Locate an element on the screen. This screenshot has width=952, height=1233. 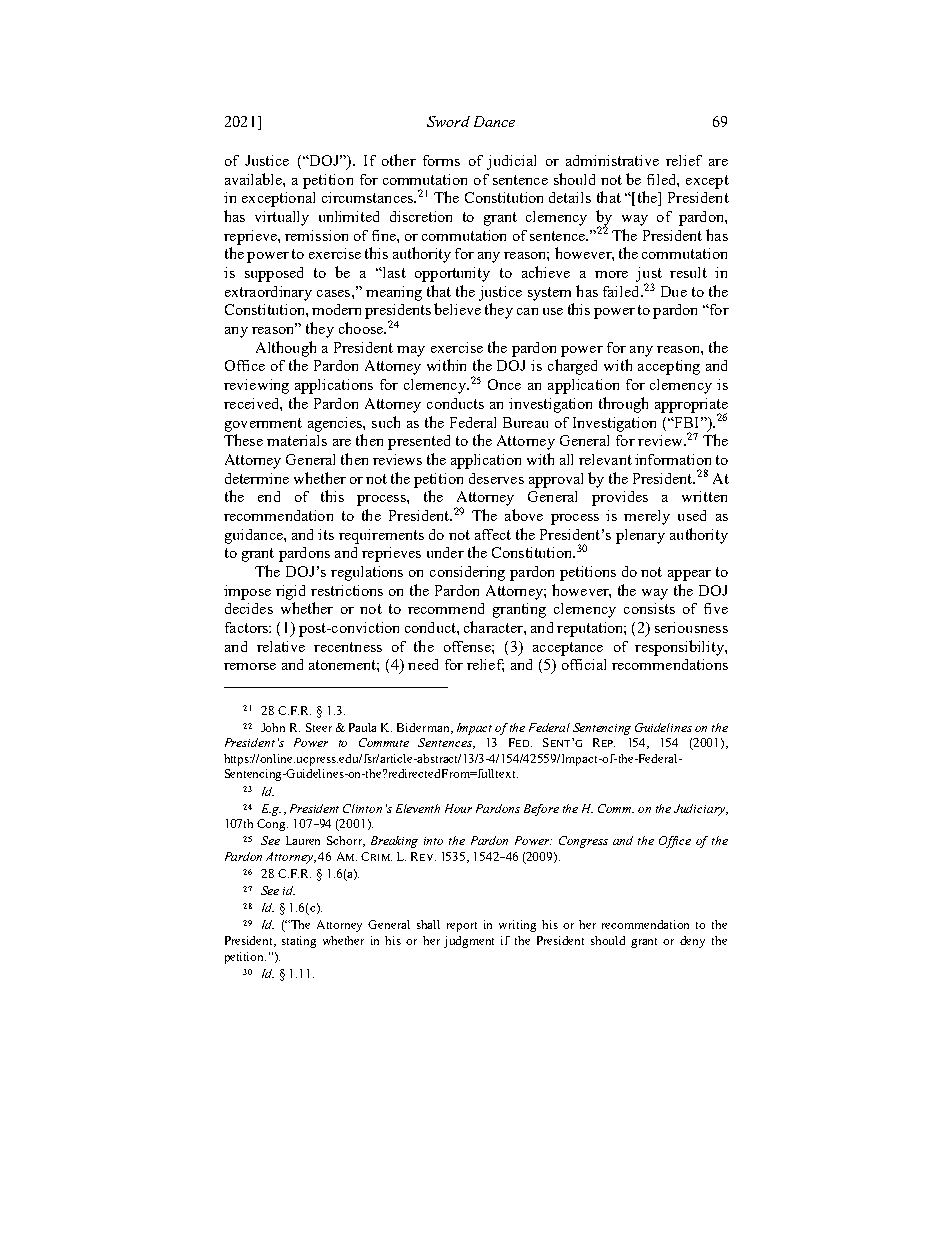
Although is located at coordinates (286, 349).
